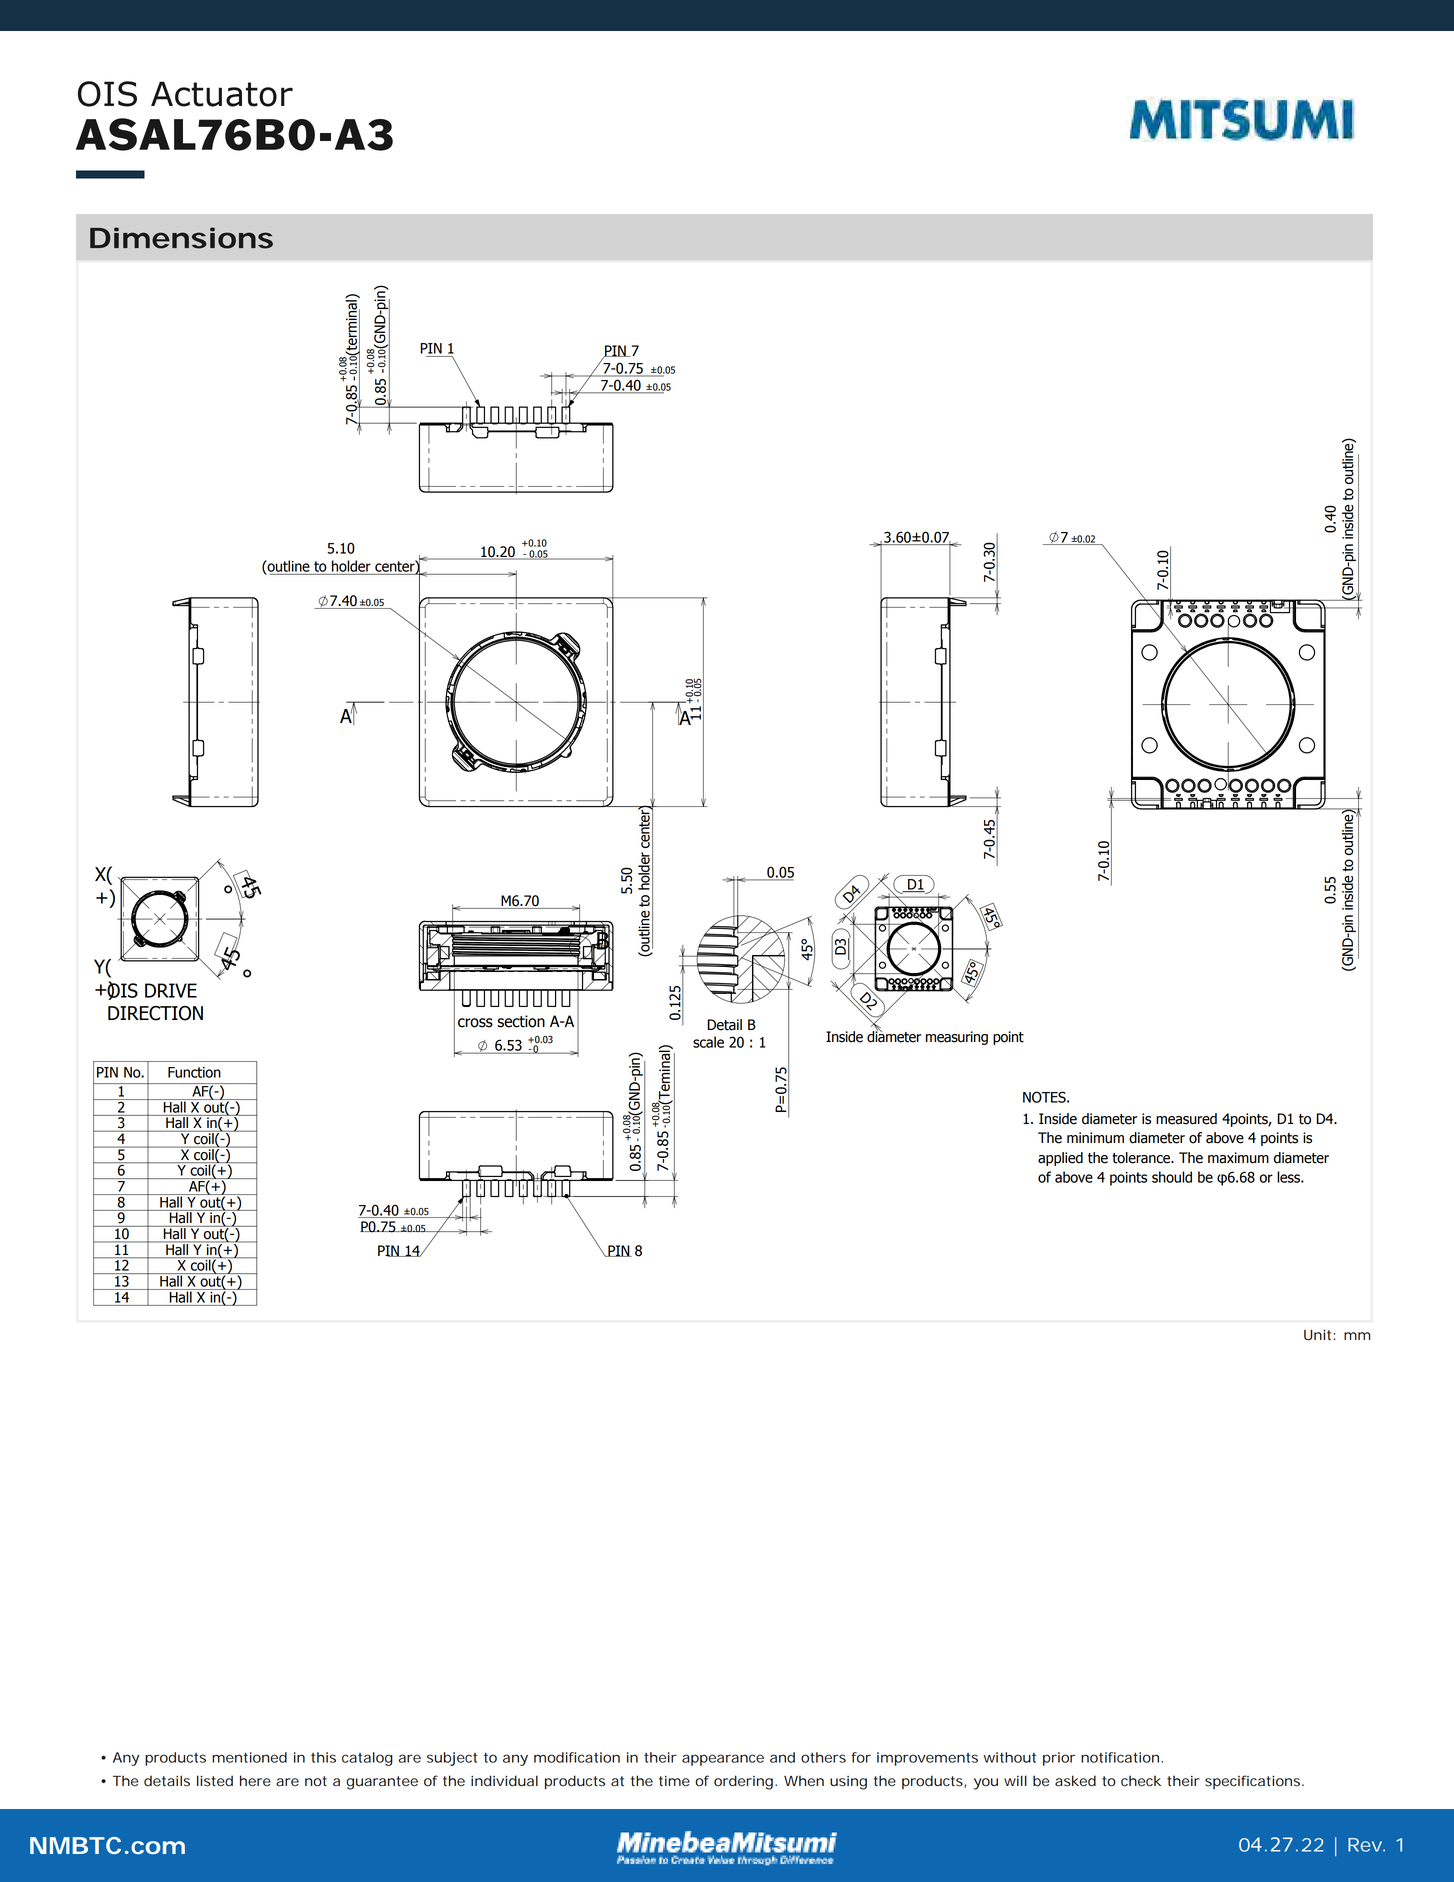 The height and width of the screenshot is (1882, 1454). What do you see at coordinates (1186, 1119) in the screenshot?
I see `measured` at bounding box center [1186, 1119].
